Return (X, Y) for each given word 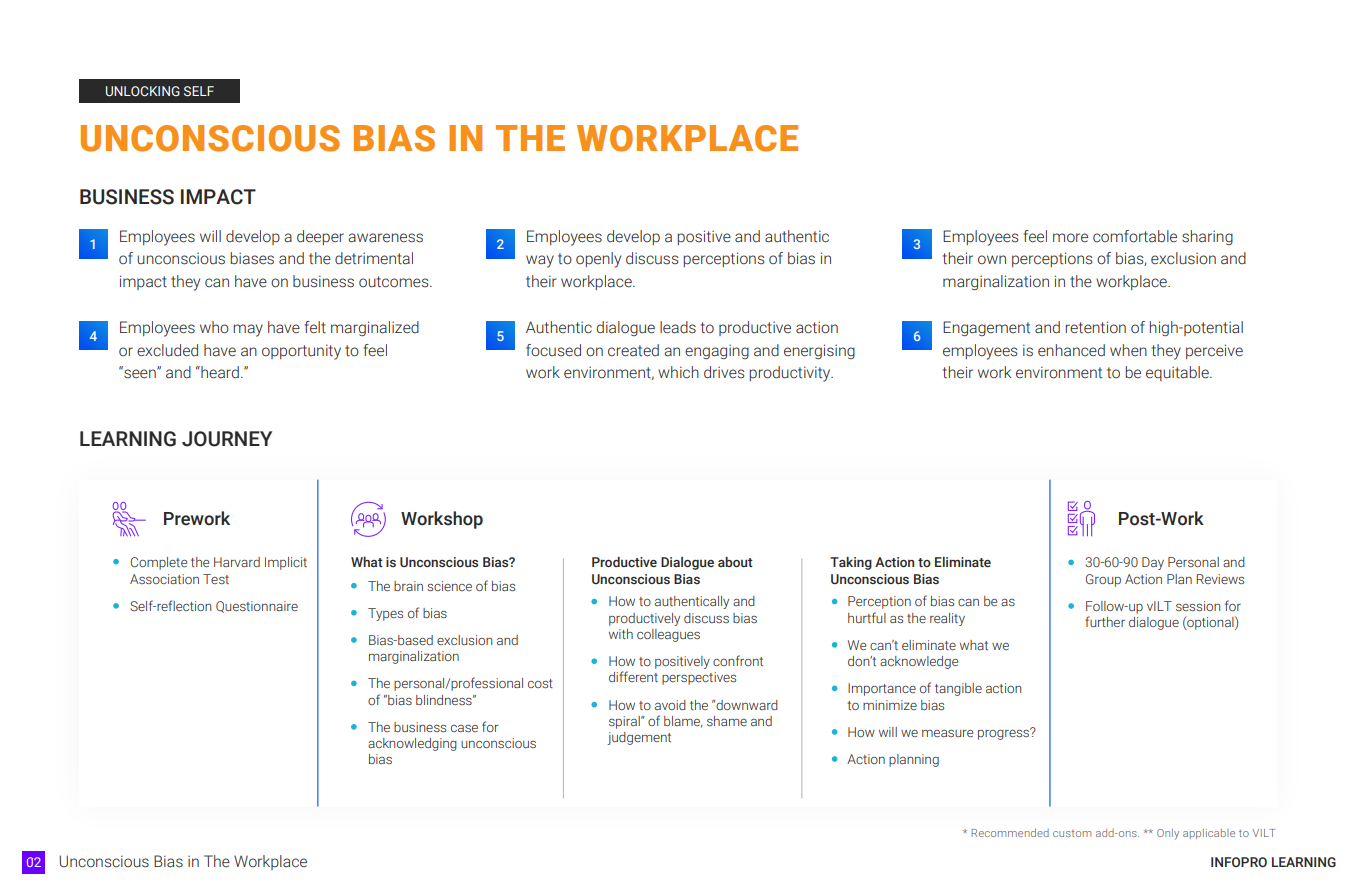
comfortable (1135, 236)
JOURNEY (227, 439)
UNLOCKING (143, 91)
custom (1072, 833)
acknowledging (412, 744)
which (678, 372)
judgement (639, 738)
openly (598, 260)
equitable (1178, 373)
